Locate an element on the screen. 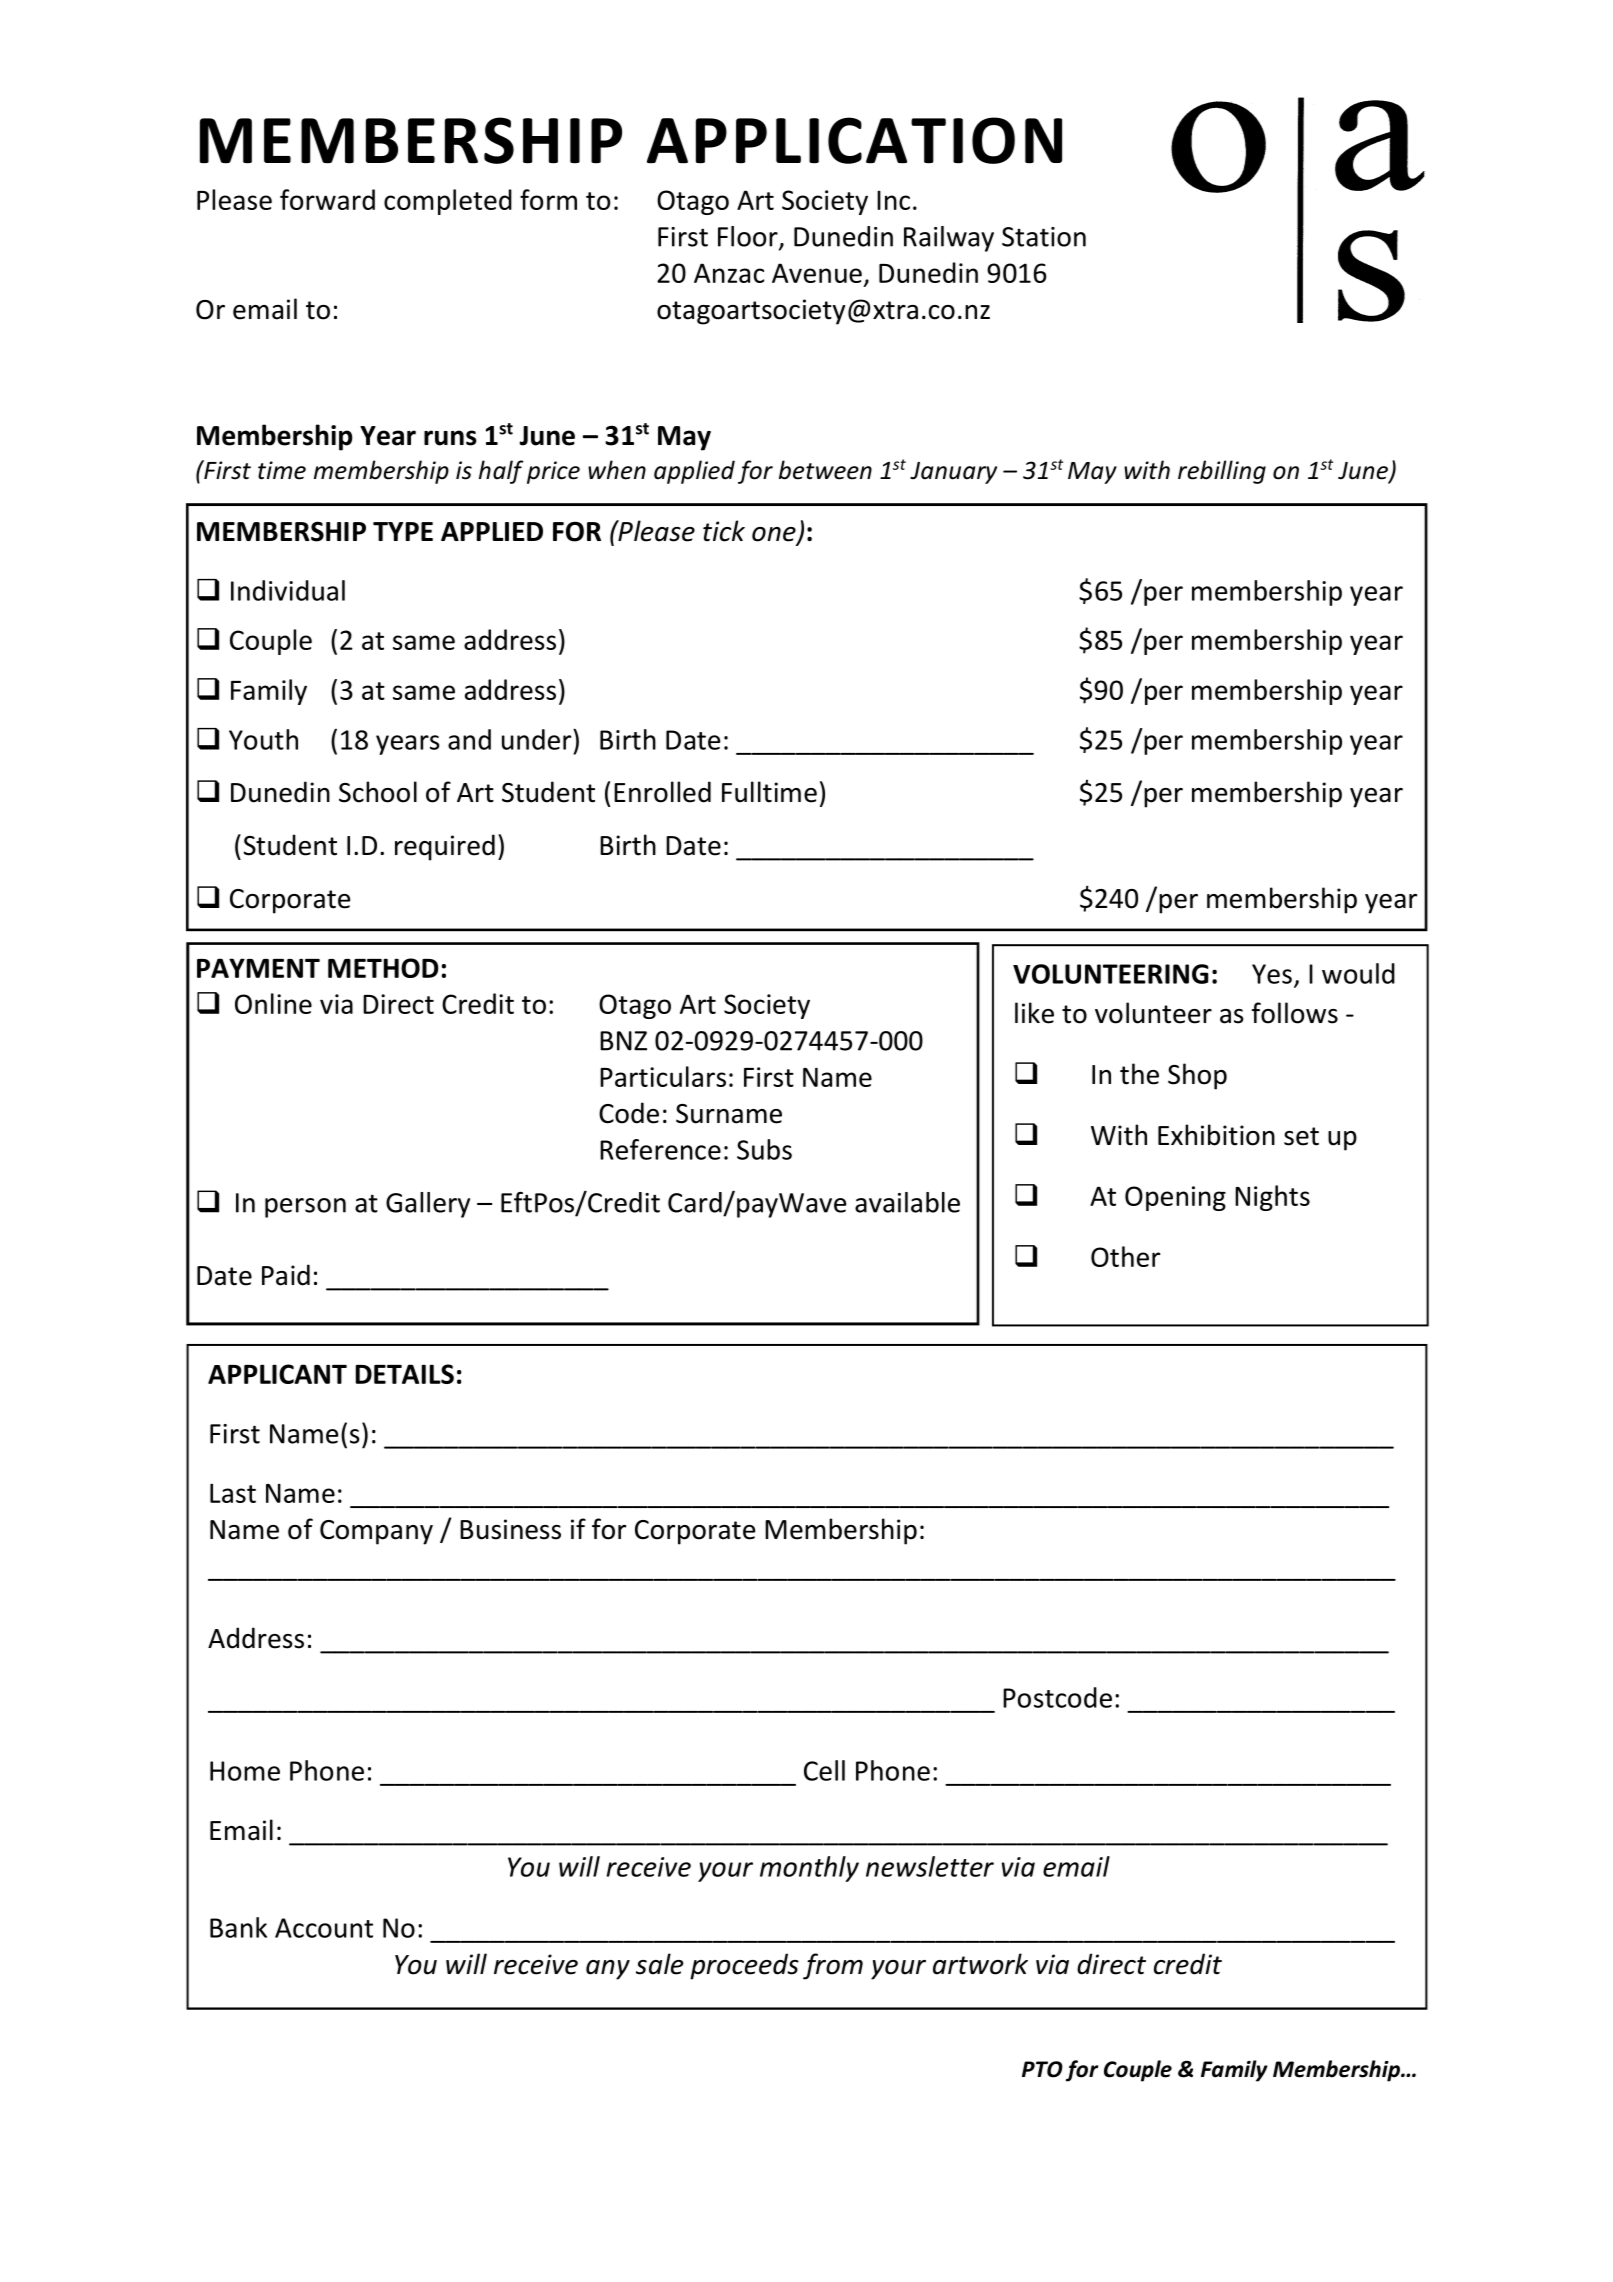 The image size is (1613, 2282). Exhibition is located at coordinates (1216, 1135).
